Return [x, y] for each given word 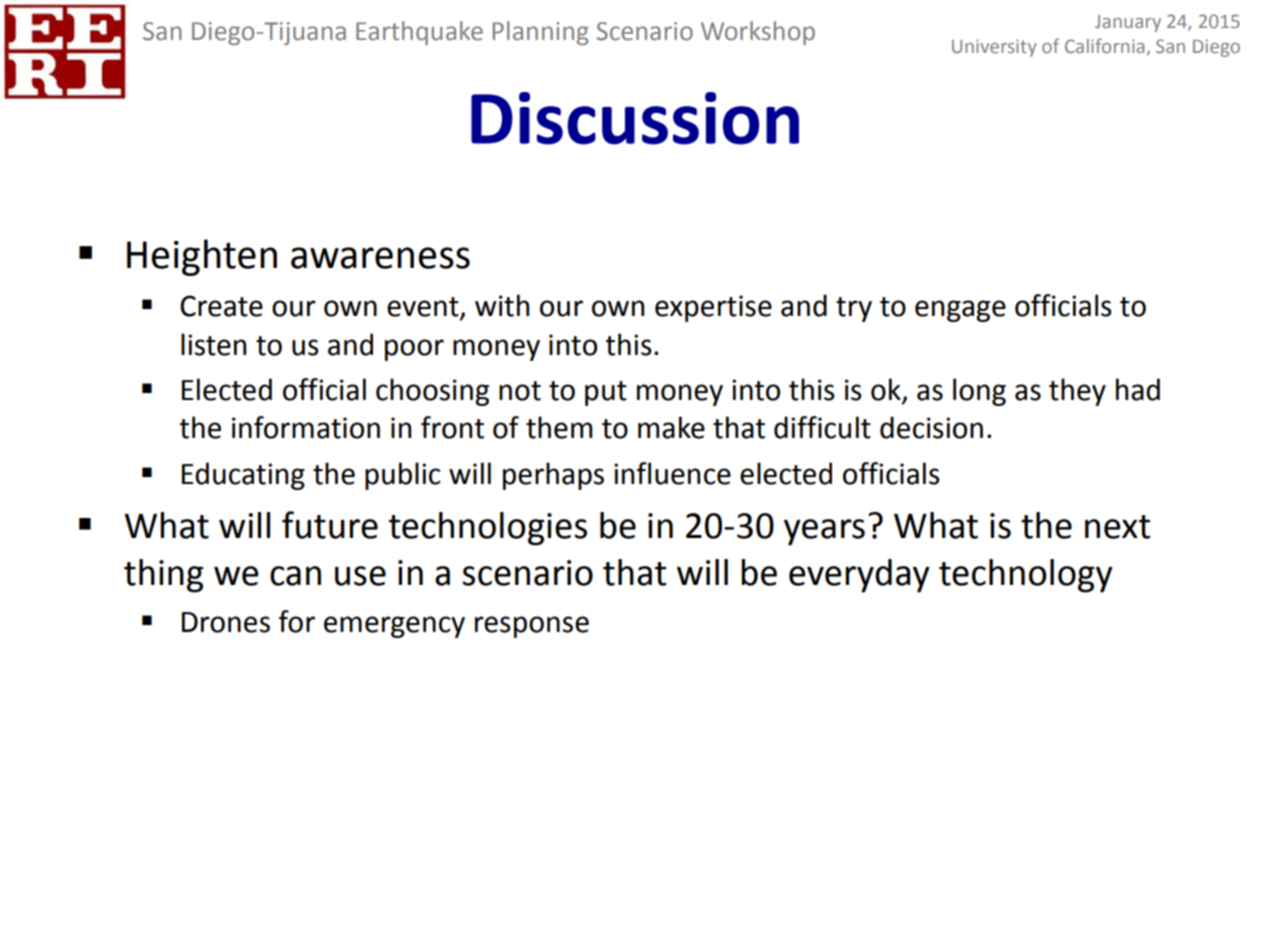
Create [221, 306]
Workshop [758, 33]
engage [960, 311]
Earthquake [419, 33]
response [532, 627]
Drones [226, 622]
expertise [713, 308]
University [994, 48]
